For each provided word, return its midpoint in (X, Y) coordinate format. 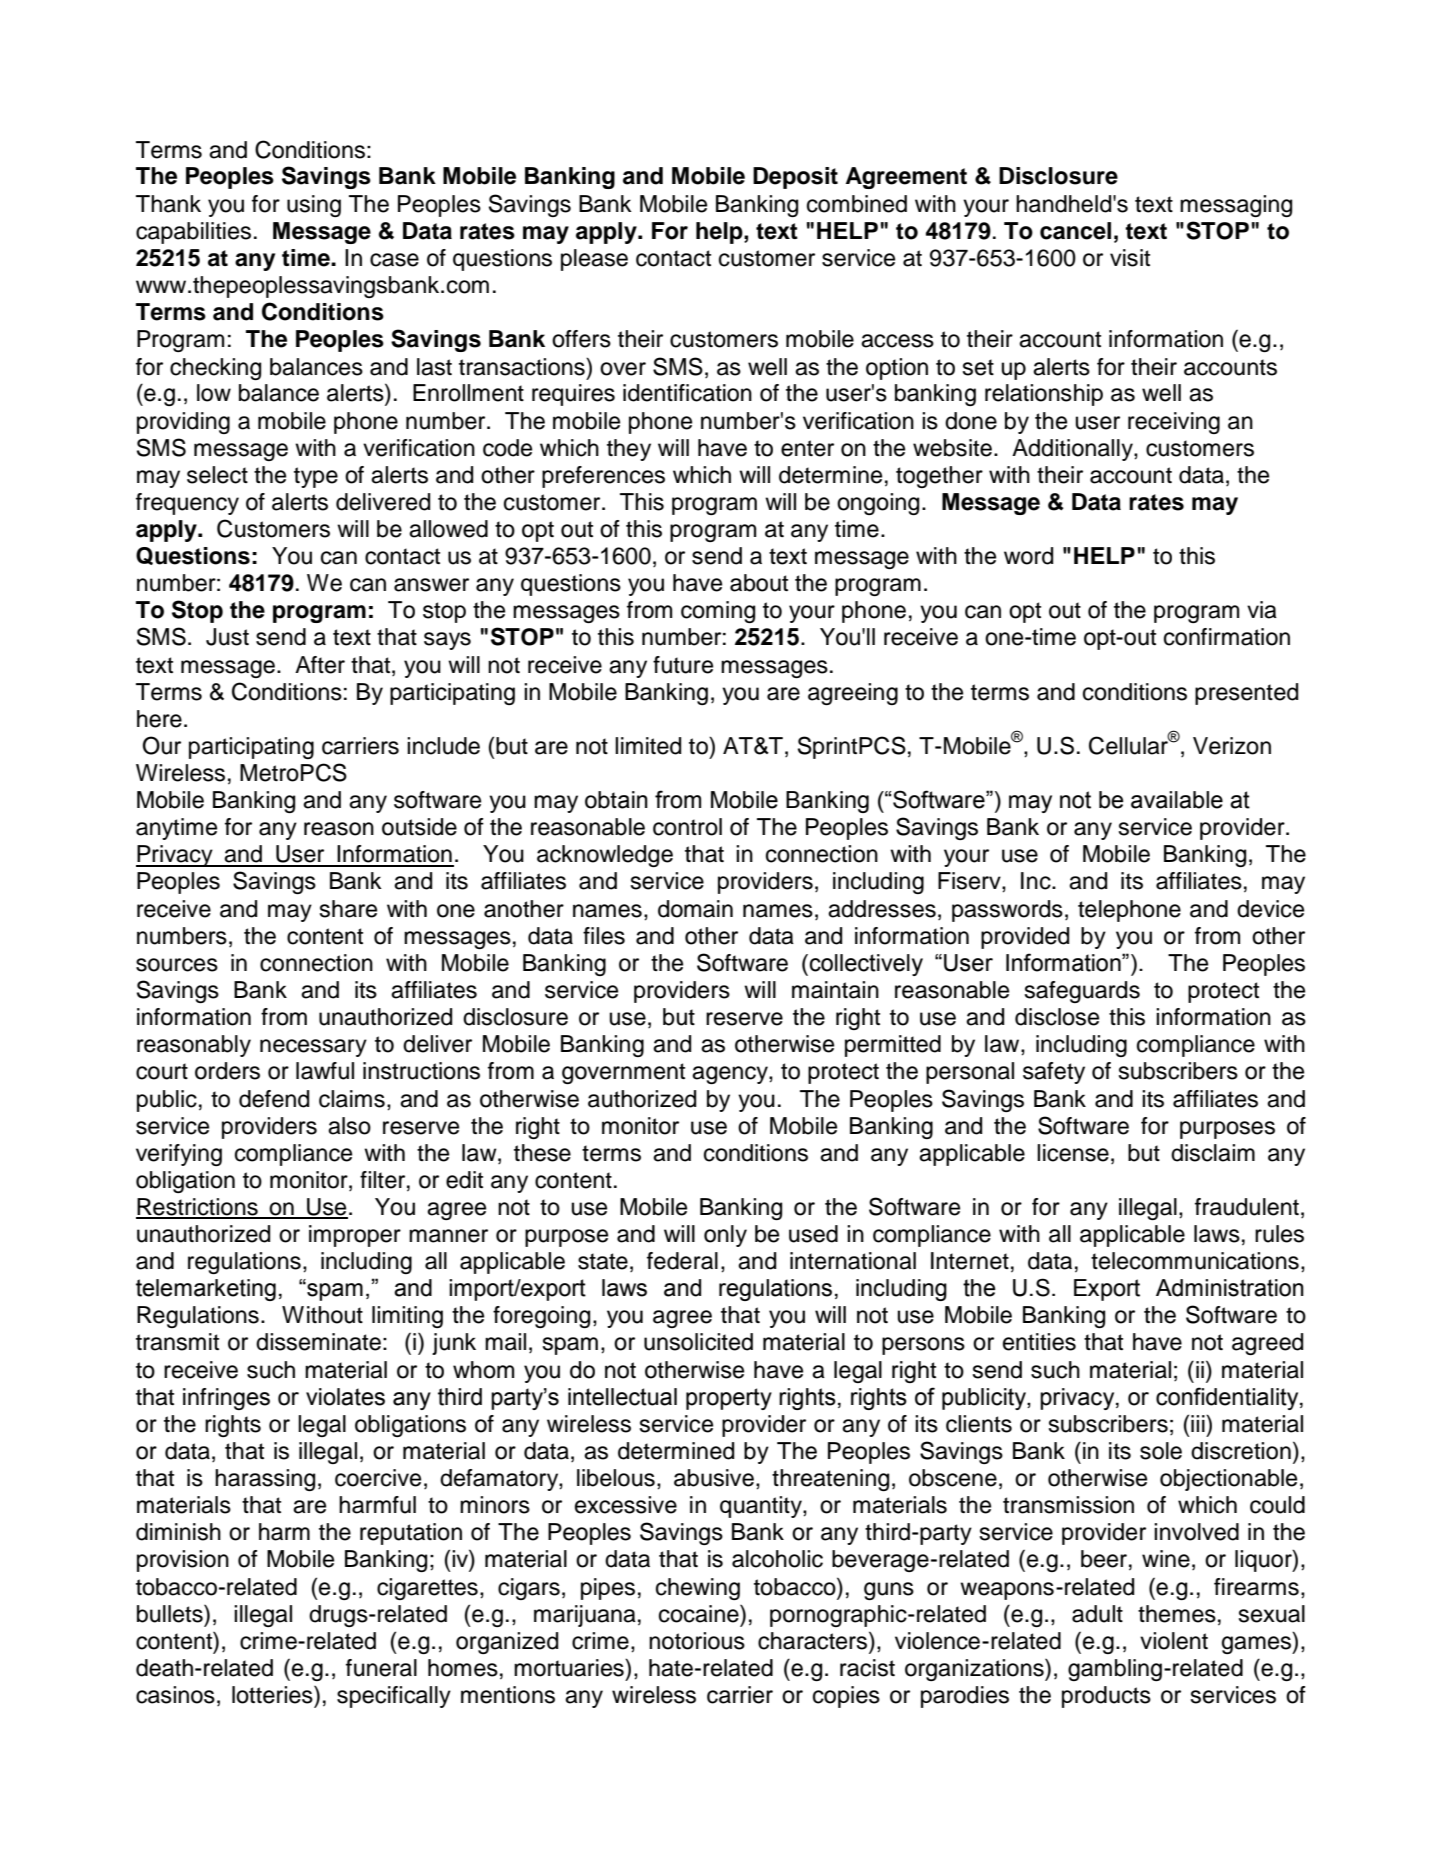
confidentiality (1228, 1398)
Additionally (1073, 450)
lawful (325, 1071)
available (1177, 800)
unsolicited (698, 1342)
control (687, 827)
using (314, 206)
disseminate (318, 1342)
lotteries (273, 1695)
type (316, 477)
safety (1054, 1073)
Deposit (795, 178)
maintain (835, 990)
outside (419, 827)
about (759, 583)
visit (1130, 258)
